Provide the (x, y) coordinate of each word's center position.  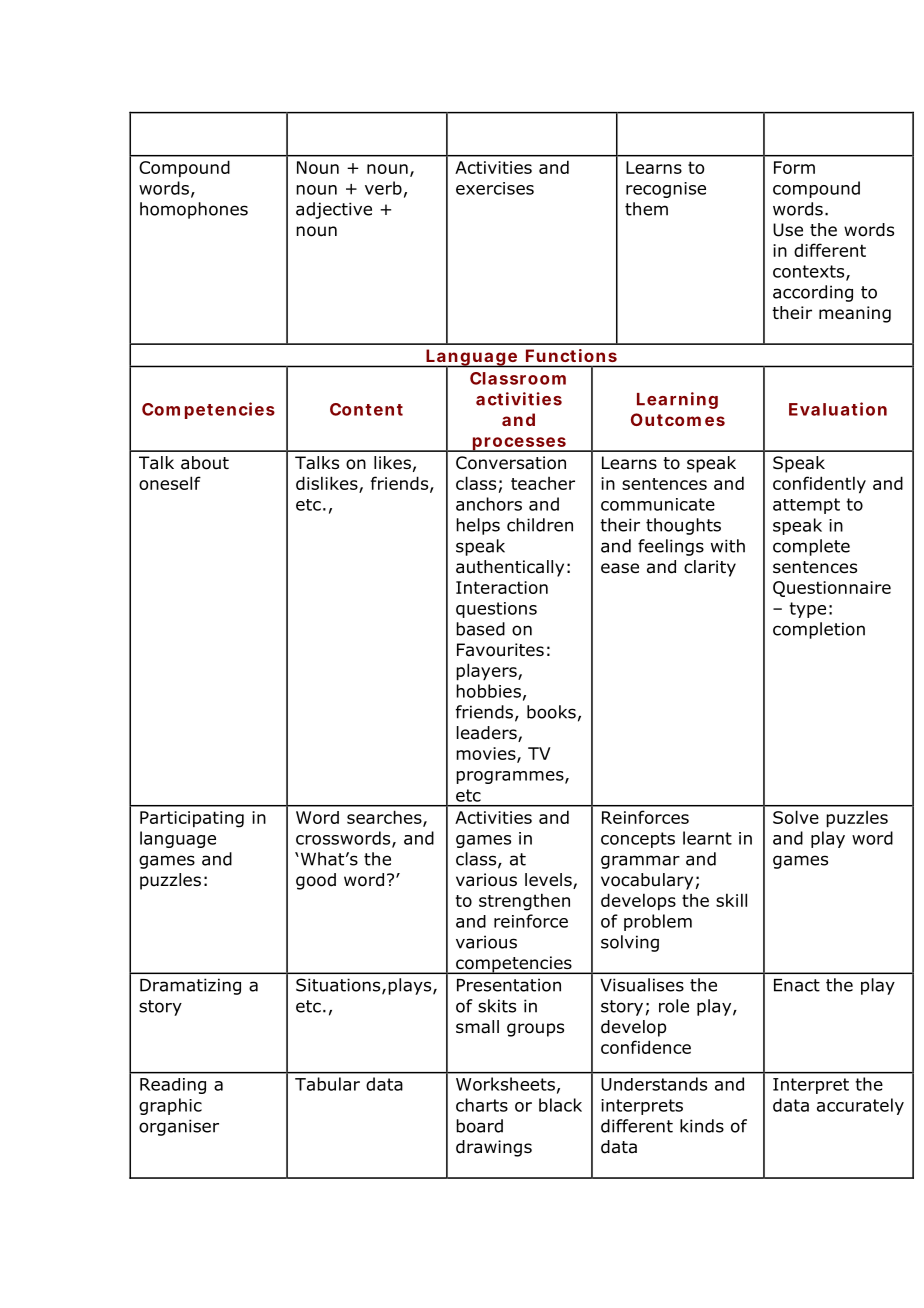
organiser (179, 1127)
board (479, 1126)
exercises (495, 188)
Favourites (500, 650)
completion (819, 630)
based (480, 629)
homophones (194, 210)
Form (794, 167)
